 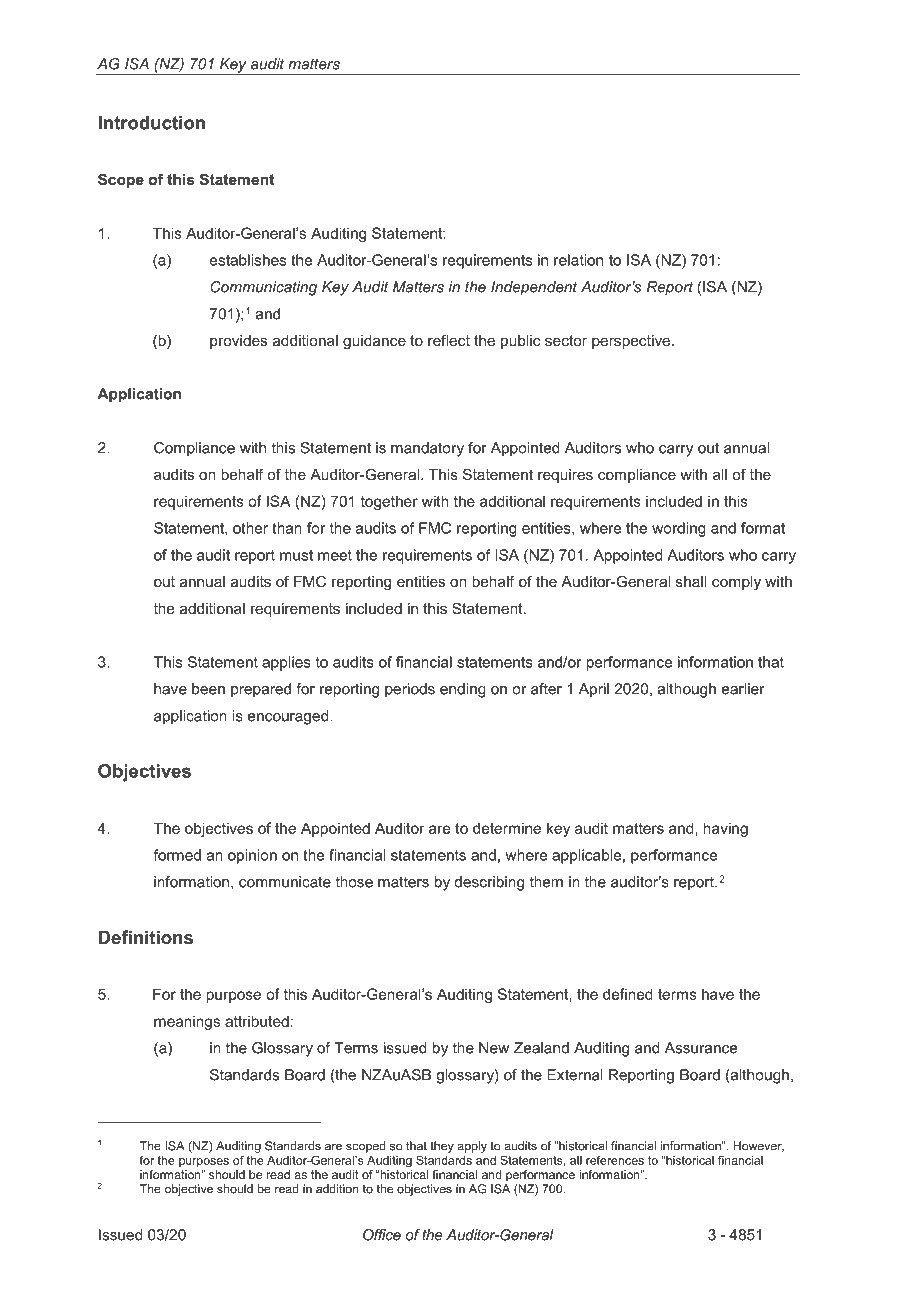 What do you see at coordinates (252, 856) in the document?
I see `opinion` at bounding box center [252, 856].
